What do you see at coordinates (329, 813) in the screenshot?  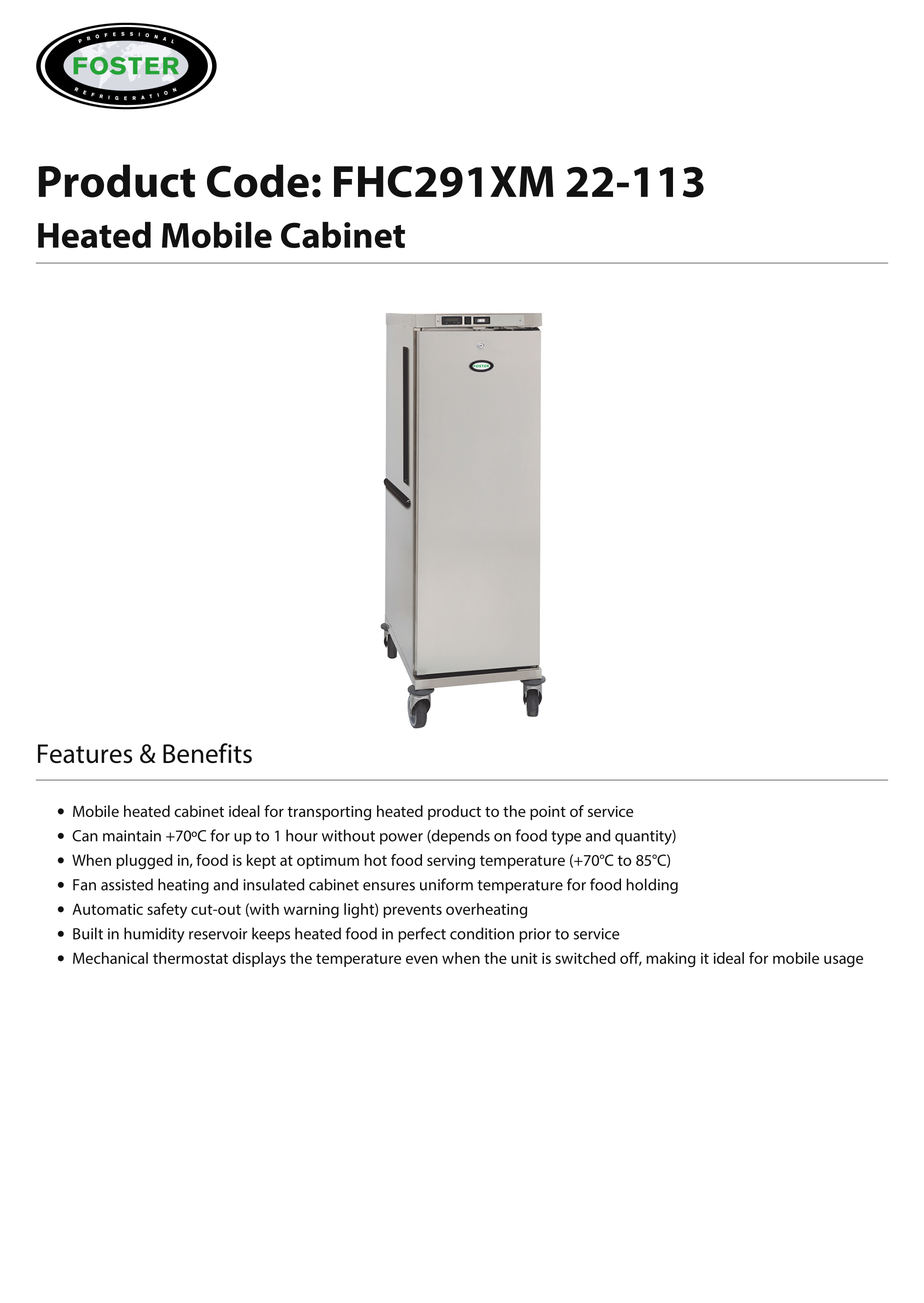 I see `transporting` at bounding box center [329, 813].
